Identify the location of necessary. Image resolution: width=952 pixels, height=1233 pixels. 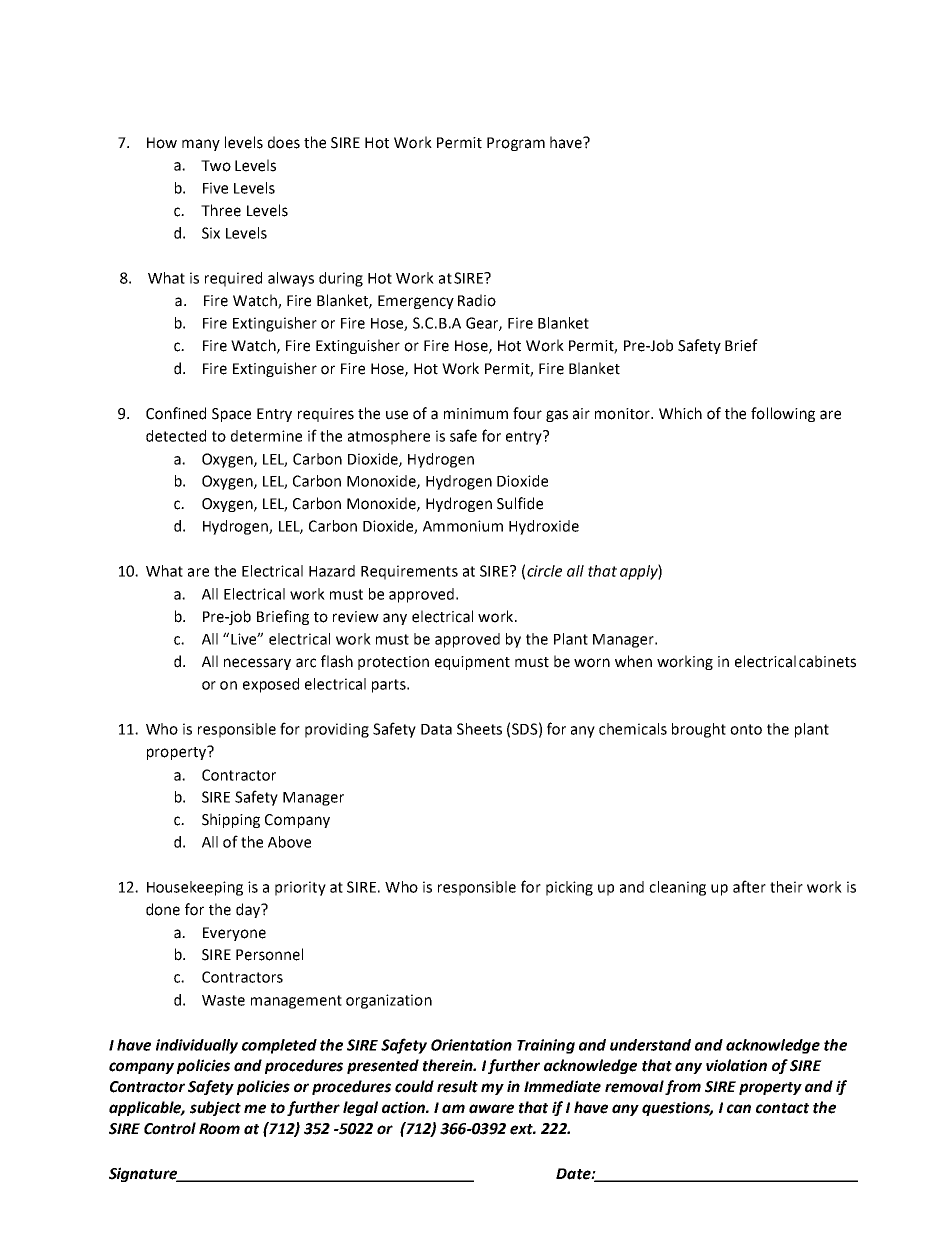
(257, 664).
